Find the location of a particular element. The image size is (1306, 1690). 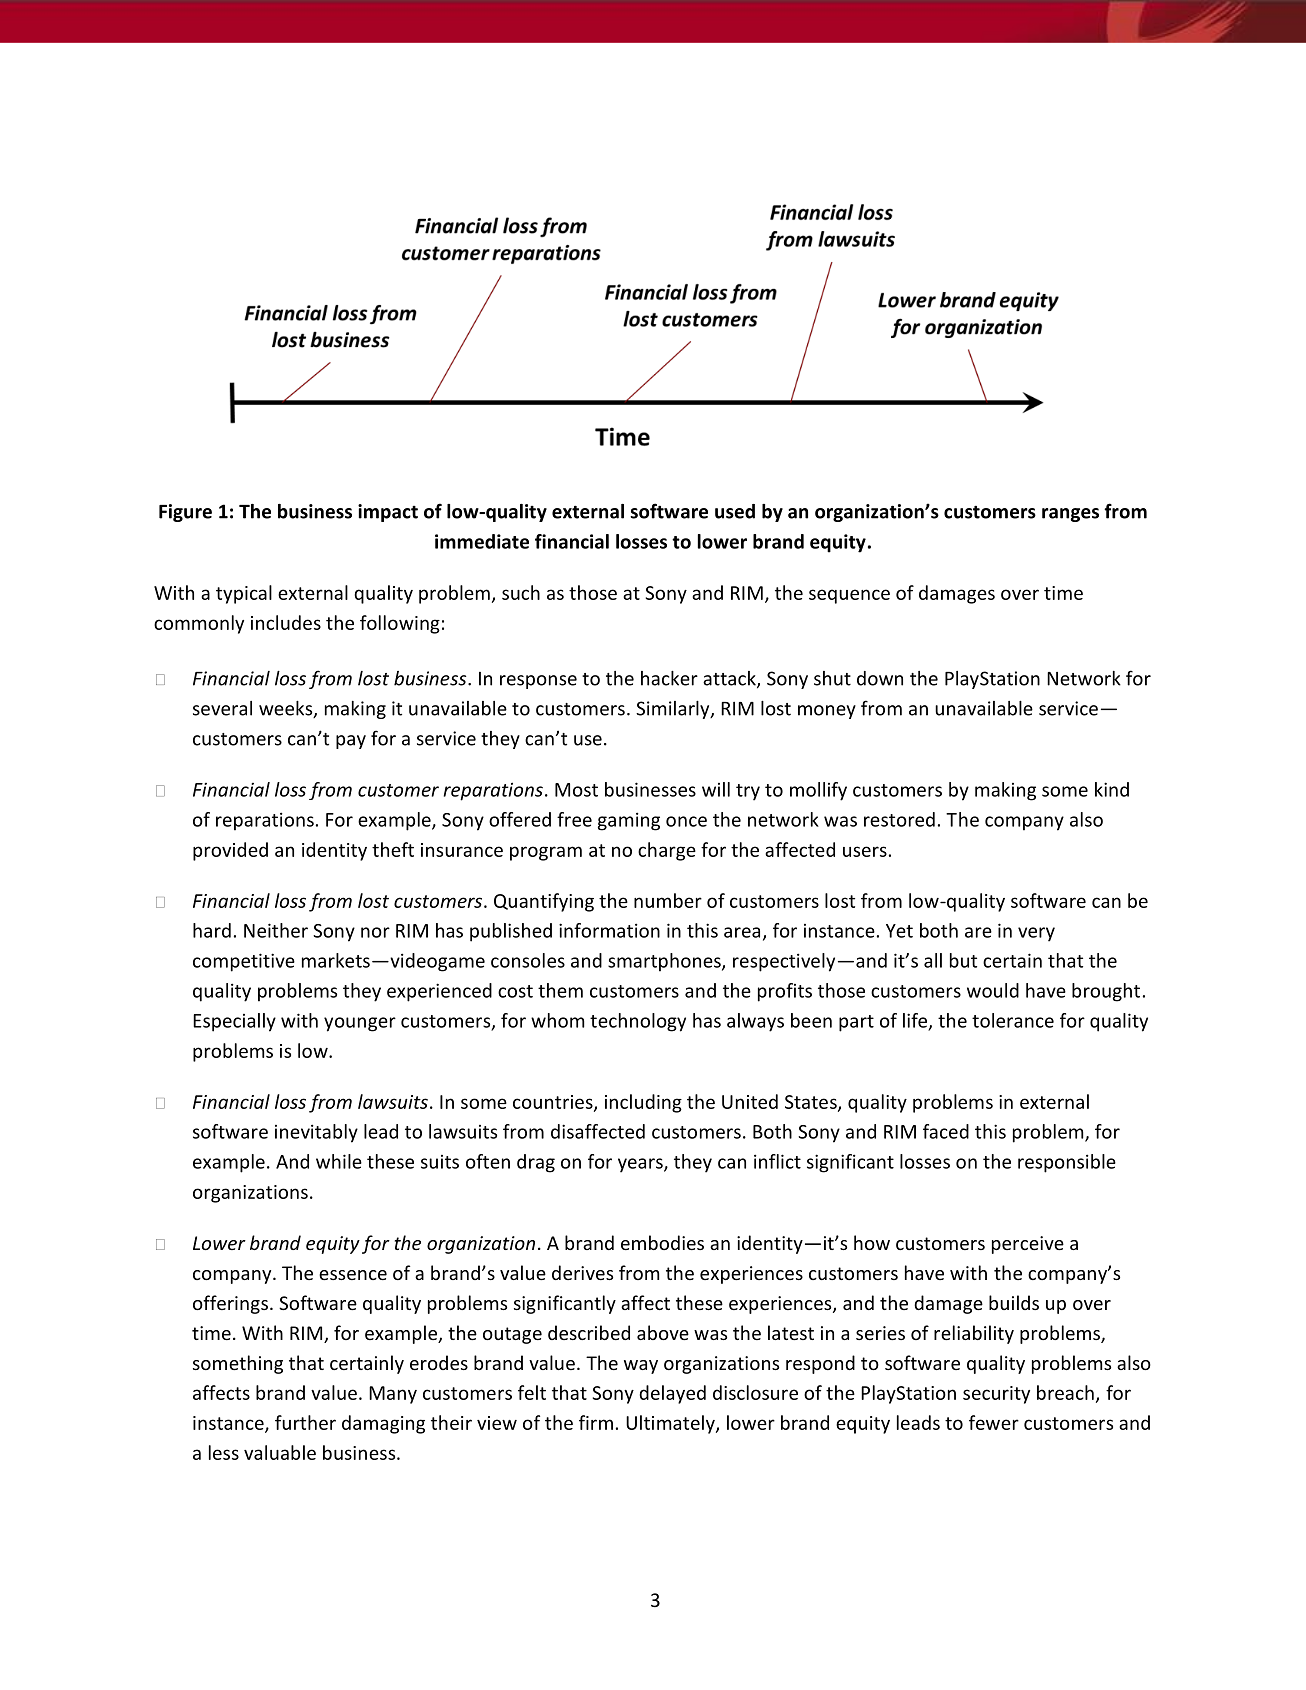

perceive is located at coordinates (1028, 1245).
